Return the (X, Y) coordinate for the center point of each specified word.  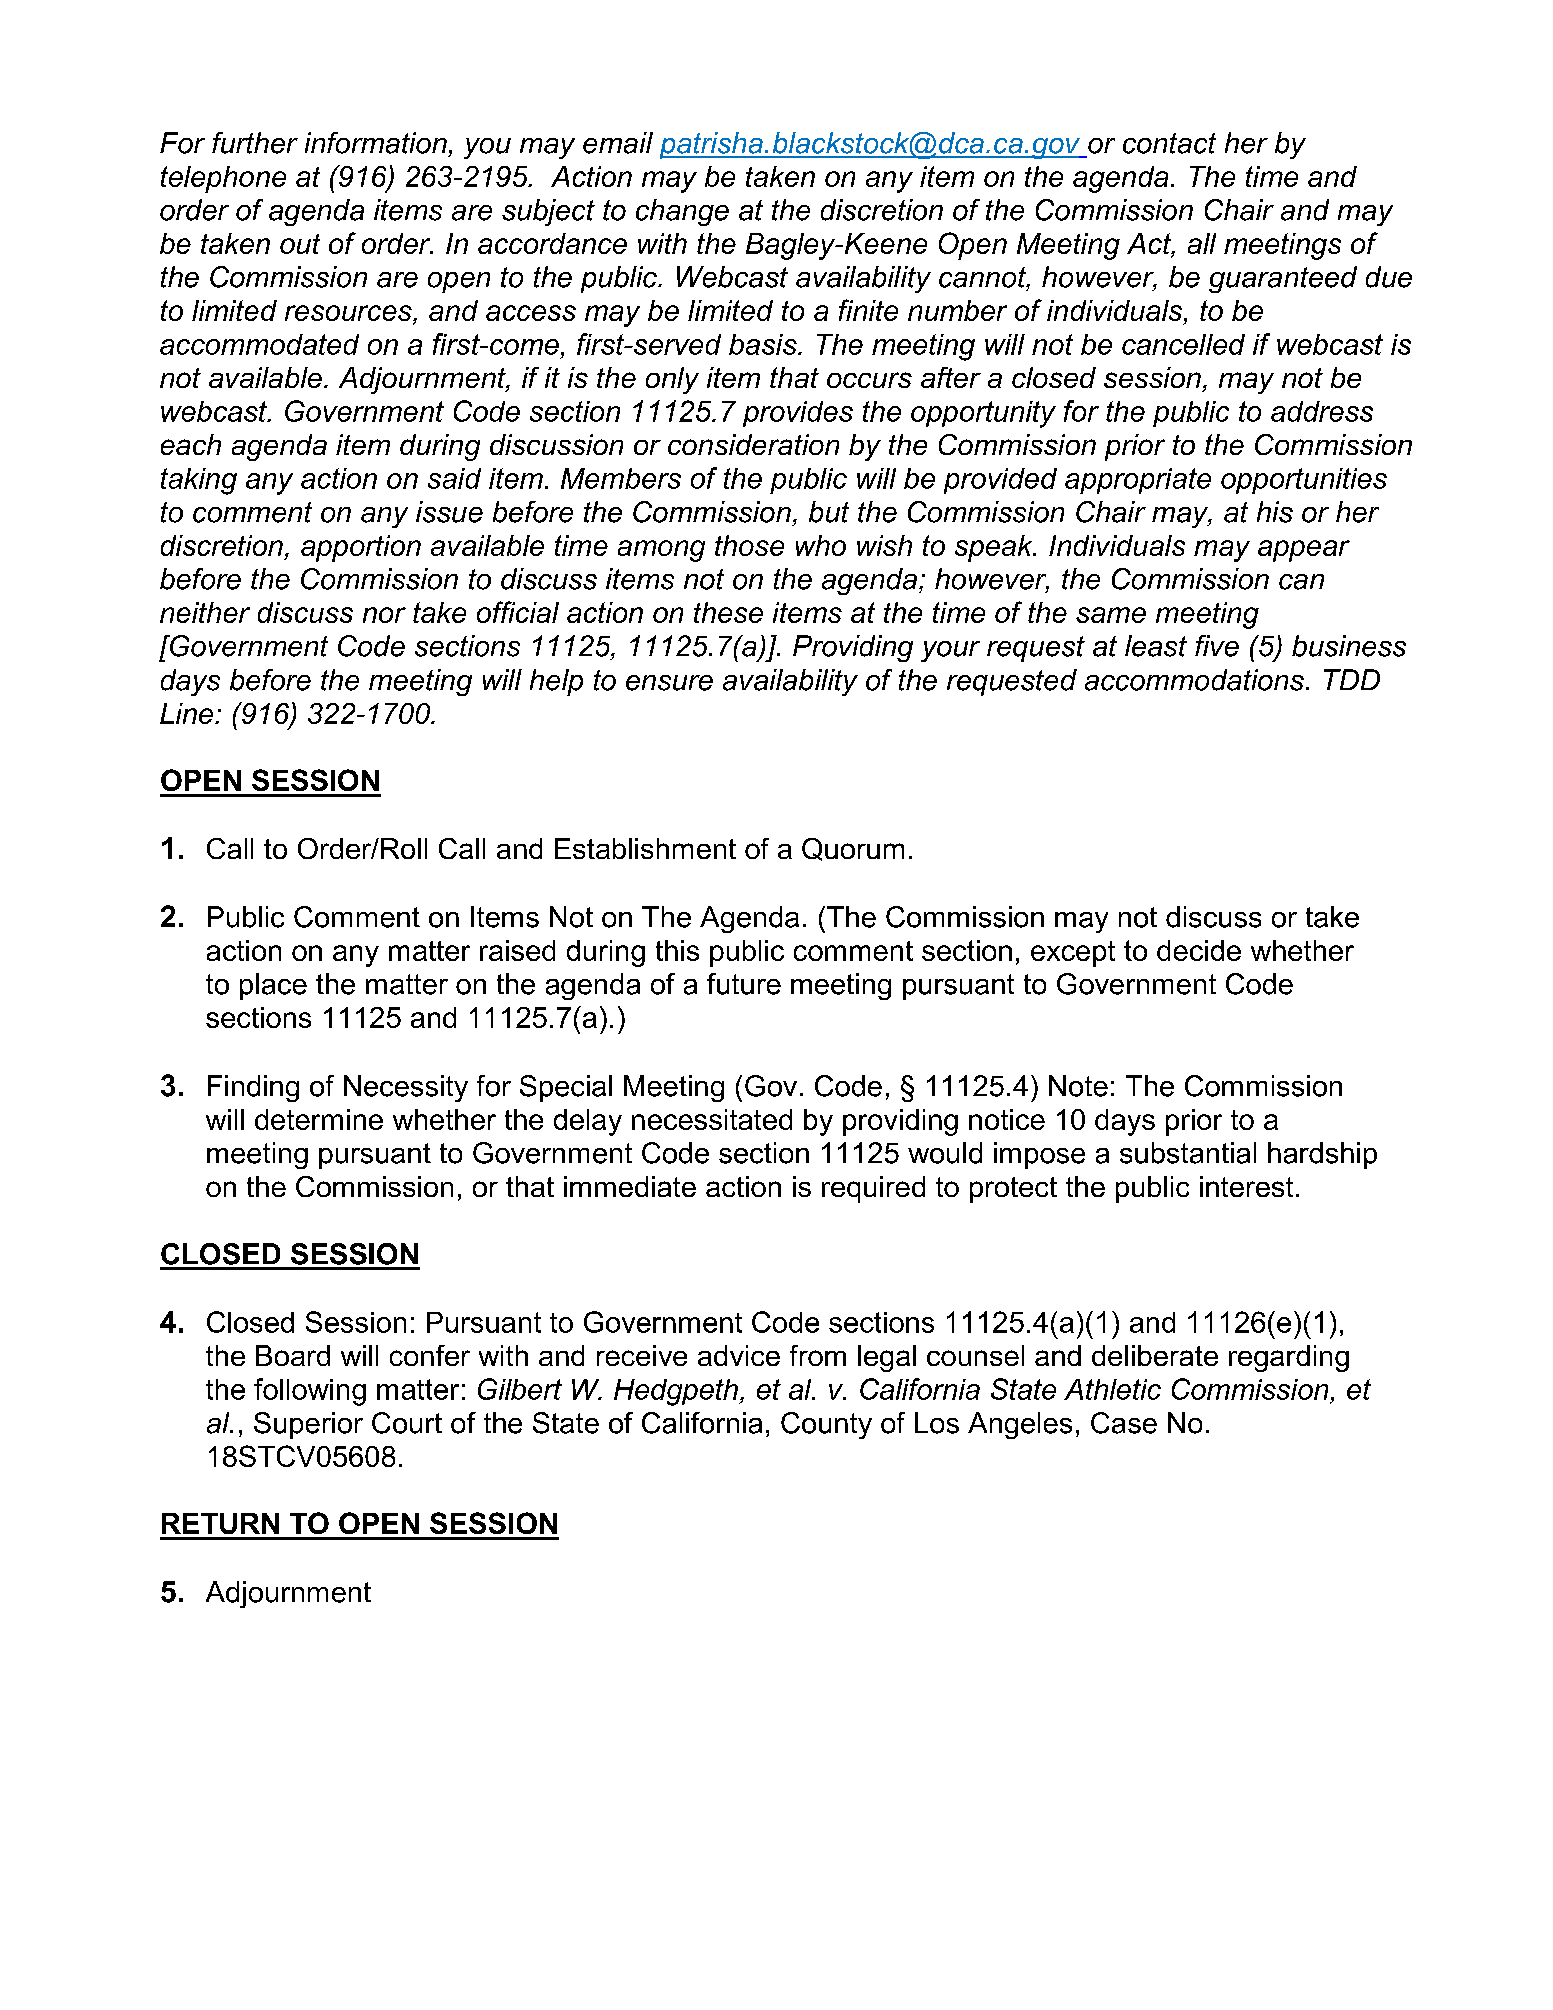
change (682, 212)
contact (1169, 143)
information (376, 143)
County (826, 1425)
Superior (308, 1425)
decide (1199, 950)
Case (1124, 1423)
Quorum (853, 849)
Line (188, 713)
